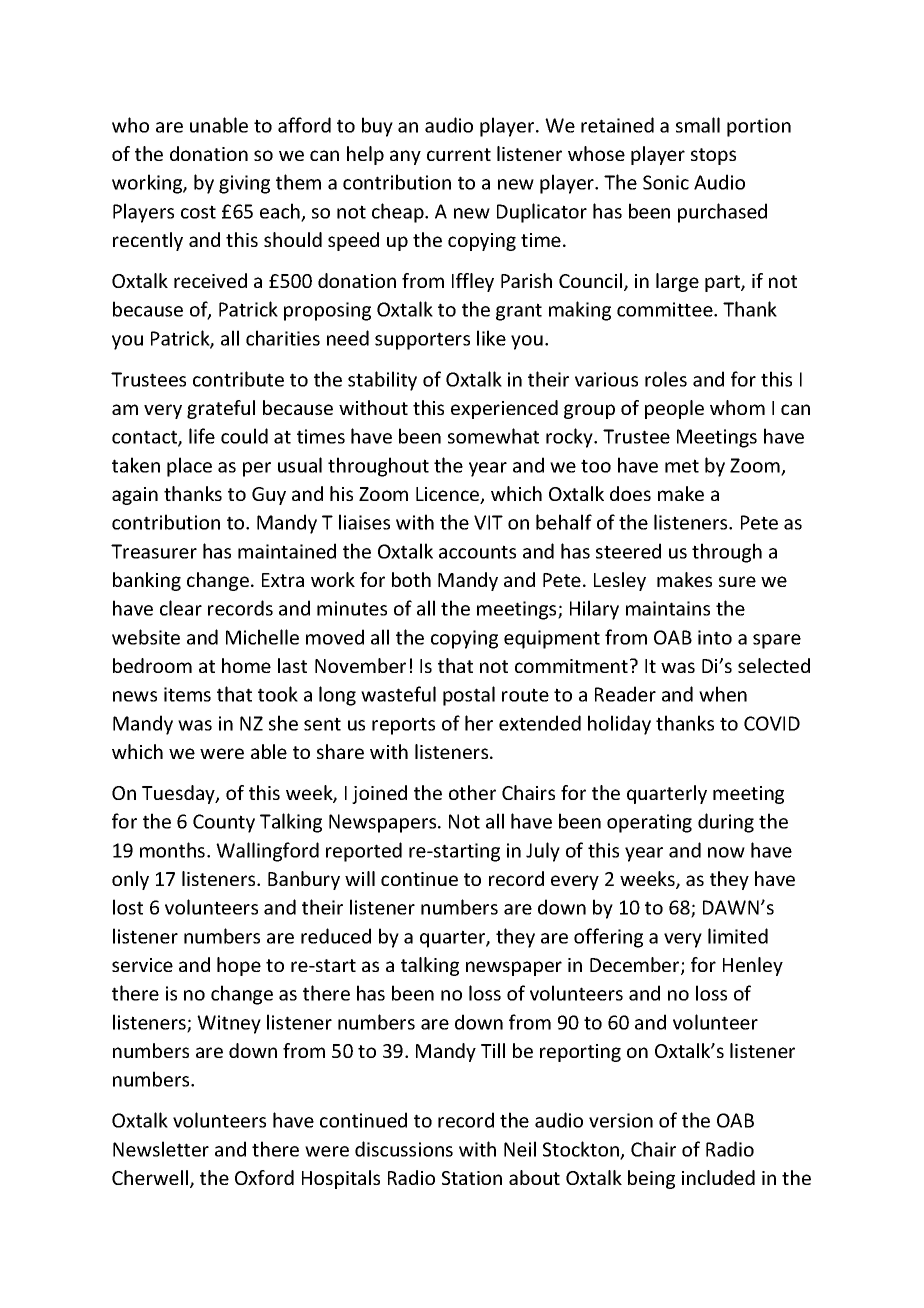 This screenshot has height=1308, width=924. What do you see at coordinates (189, 467) in the screenshot?
I see `place` at bounding box center [189, 467].
